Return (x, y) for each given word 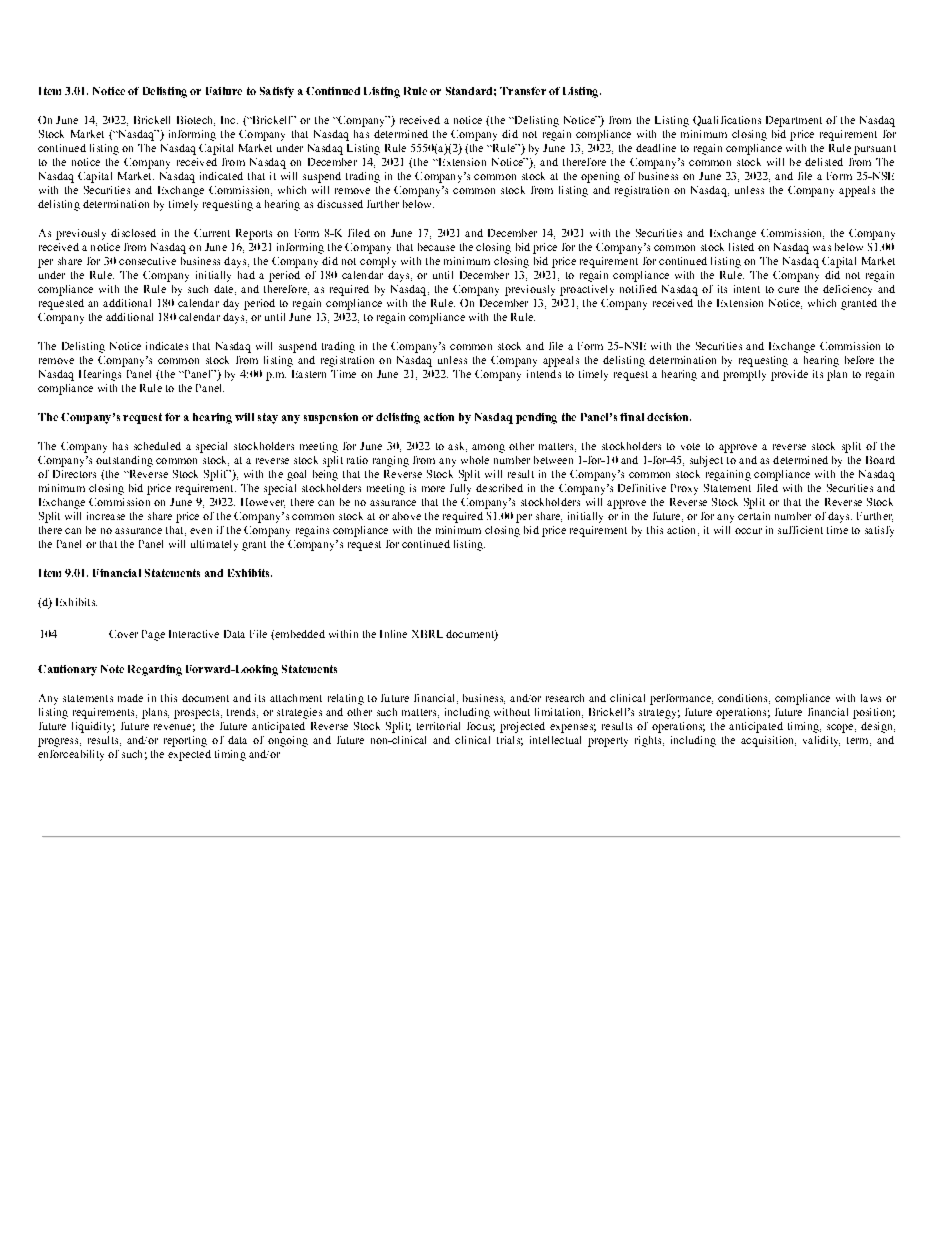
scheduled (157, 446)
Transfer (523, 91)
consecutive (147, 261)
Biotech (196, 121)
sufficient (800, 530)
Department (794, 121)
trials (510, 741)
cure (788, 290)
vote (690, 446)
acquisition (768, 741)
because (436, 247)
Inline (393, 634)
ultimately (214, 545)
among (488, 448)
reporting (185, 741)
